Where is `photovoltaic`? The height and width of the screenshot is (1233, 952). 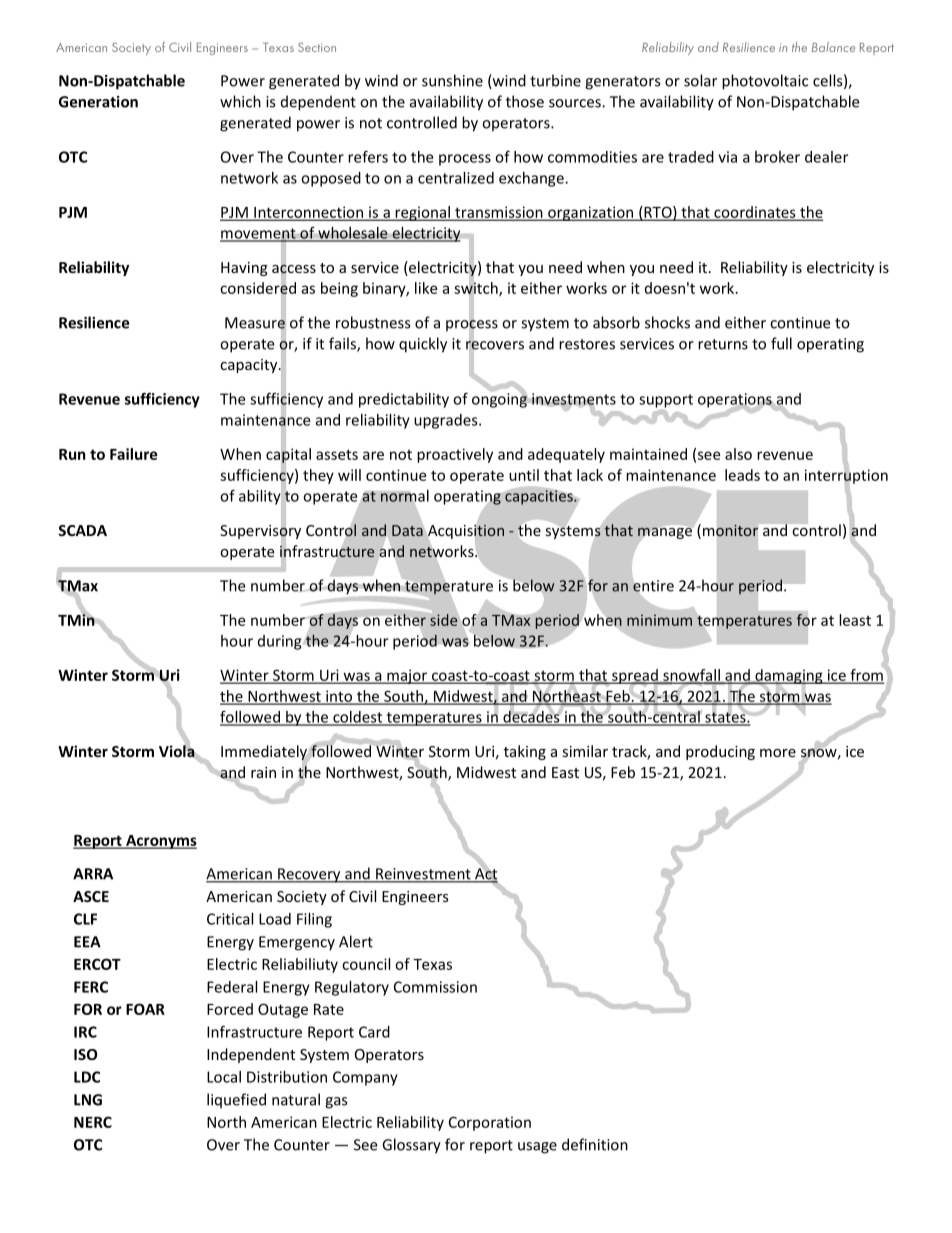 photovoltaic is located at coordinates (765, 82).
